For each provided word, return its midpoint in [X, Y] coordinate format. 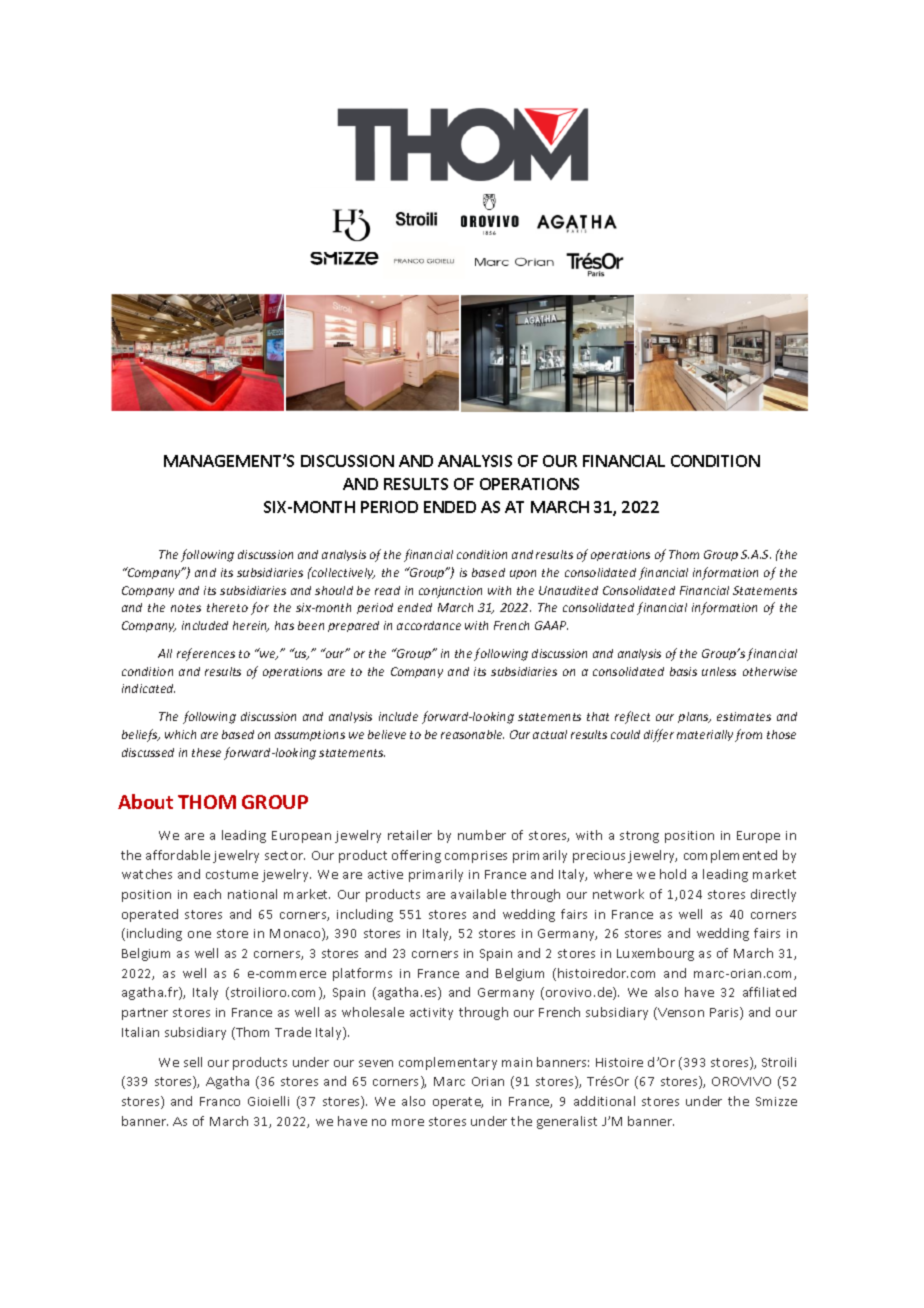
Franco [220, 1101]
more [408, 1122]
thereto [227, 607]
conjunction [450, 592]
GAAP [551, 625]
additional [604, 1101]
